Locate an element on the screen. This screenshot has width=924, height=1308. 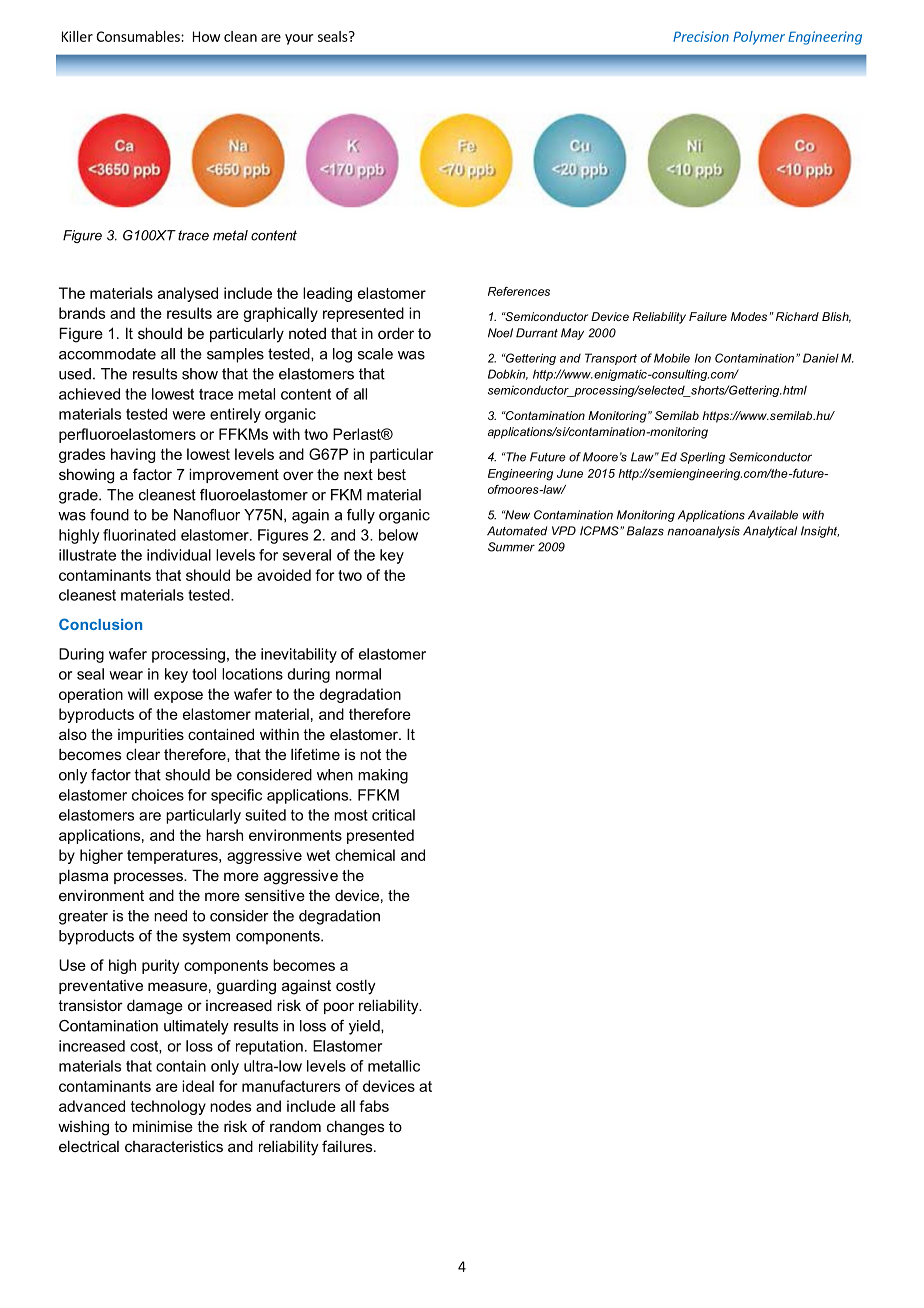
technology is located at coordinates (168, 1107).
